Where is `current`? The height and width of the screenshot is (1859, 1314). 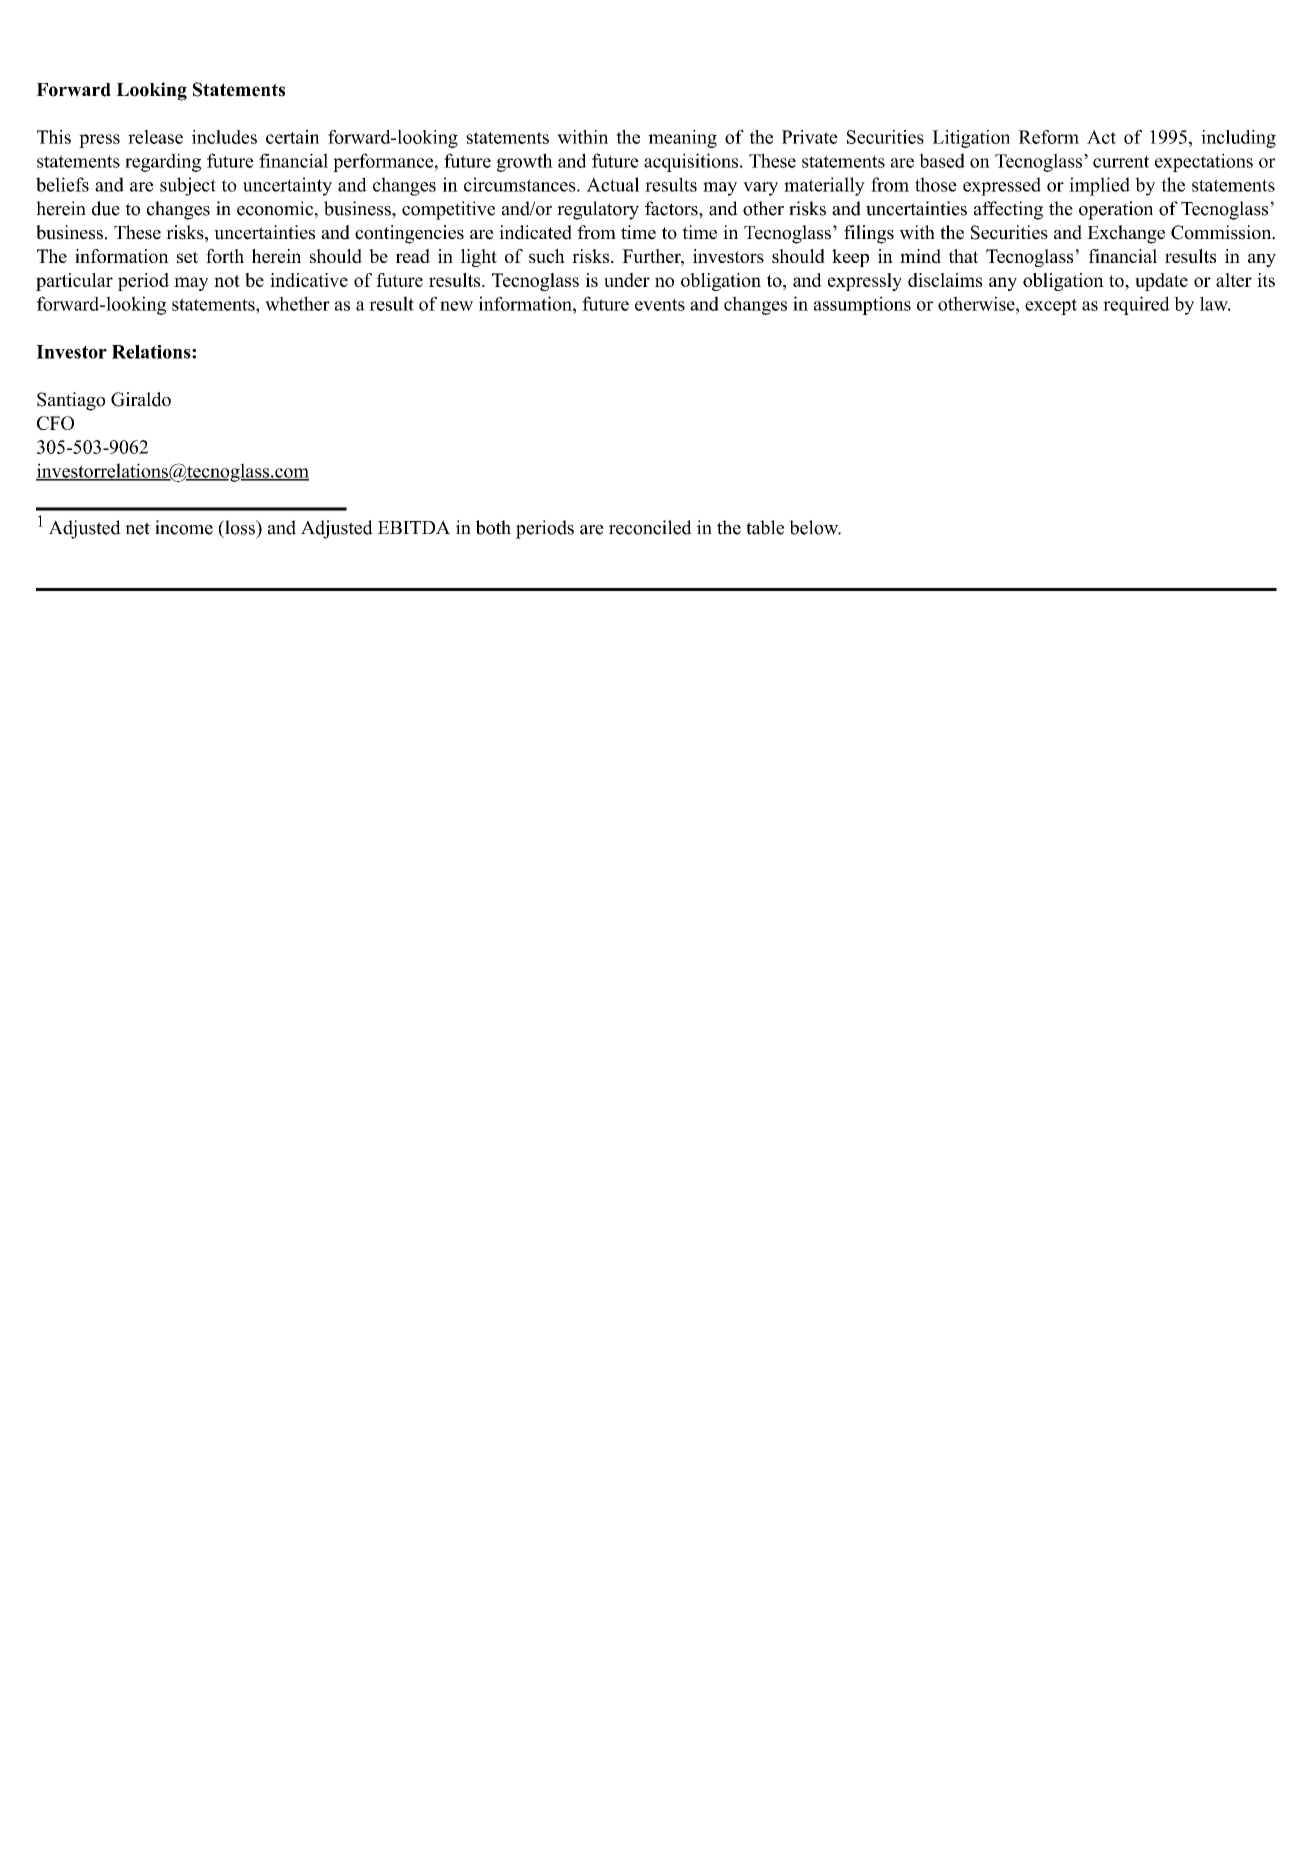
current is located at coordinates (1121, 161).
